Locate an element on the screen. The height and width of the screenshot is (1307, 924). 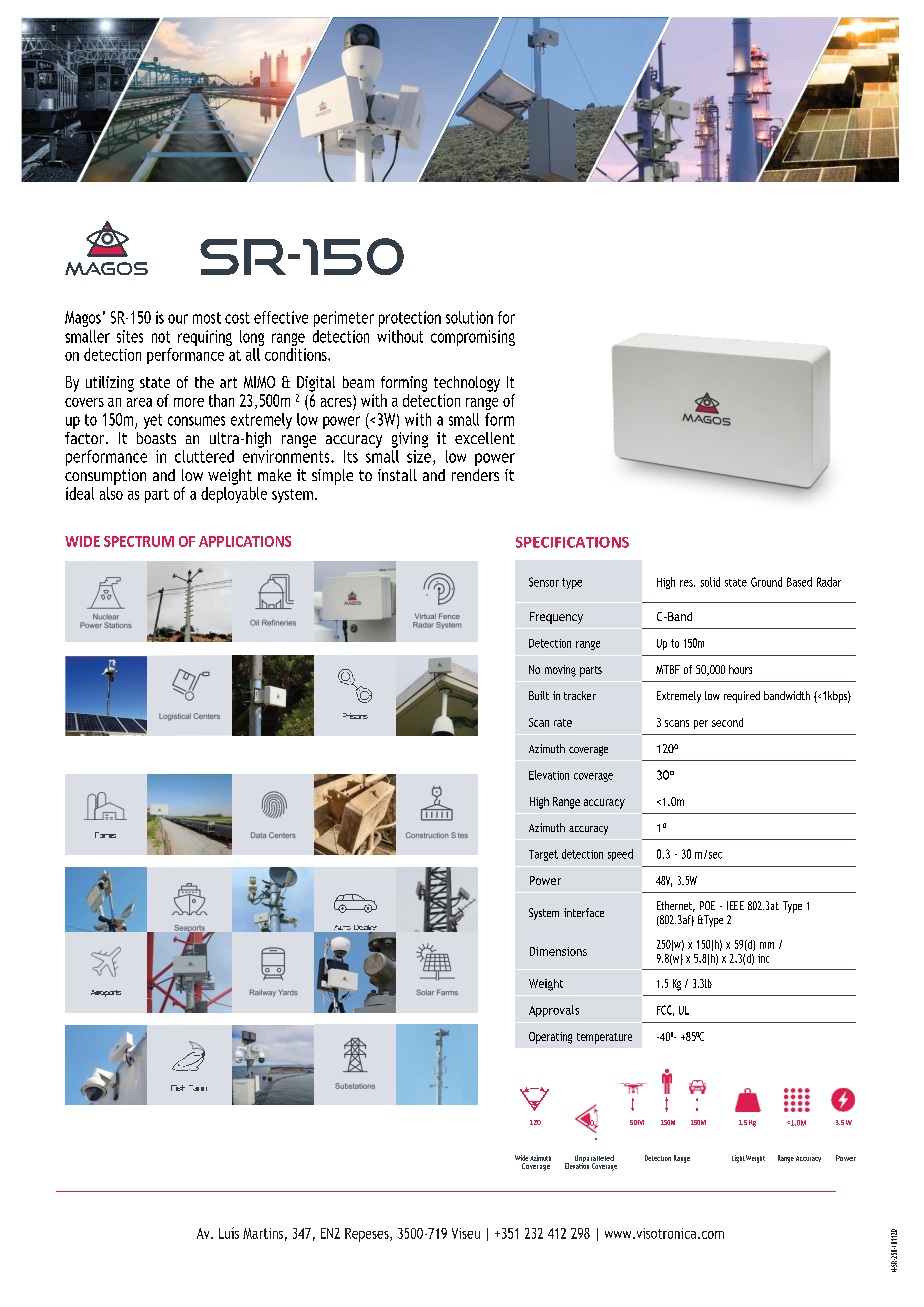
second is located at coordinates (727, 722).
